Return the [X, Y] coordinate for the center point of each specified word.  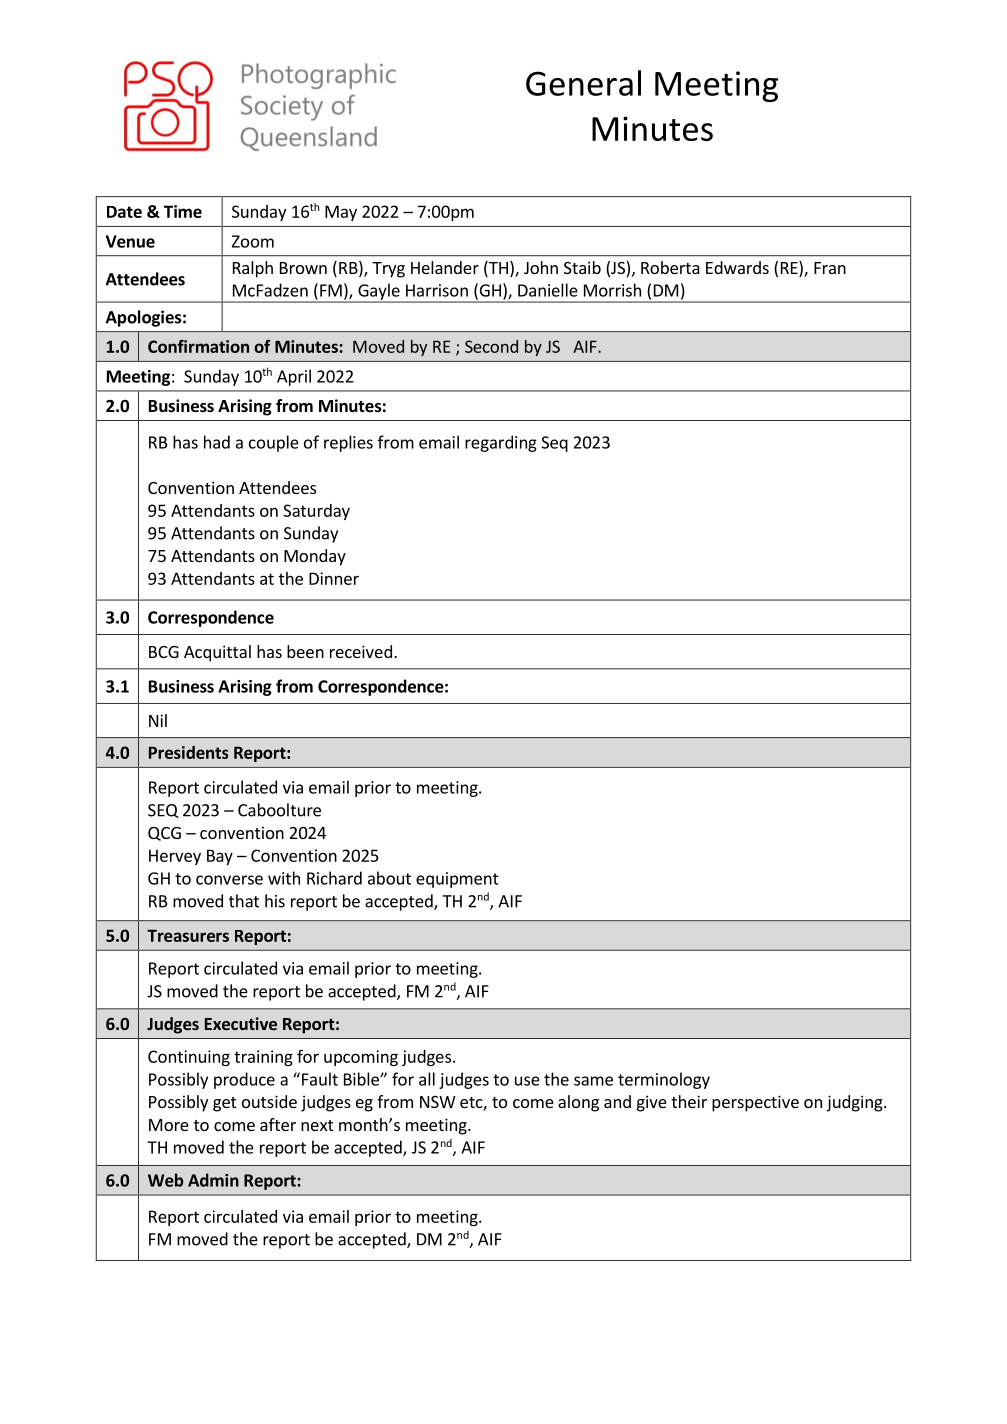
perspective [755, 1103]
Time [183, 211]
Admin [213, 1180]
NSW [438, 1102]
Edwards [737, 267]
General [583, 83]
